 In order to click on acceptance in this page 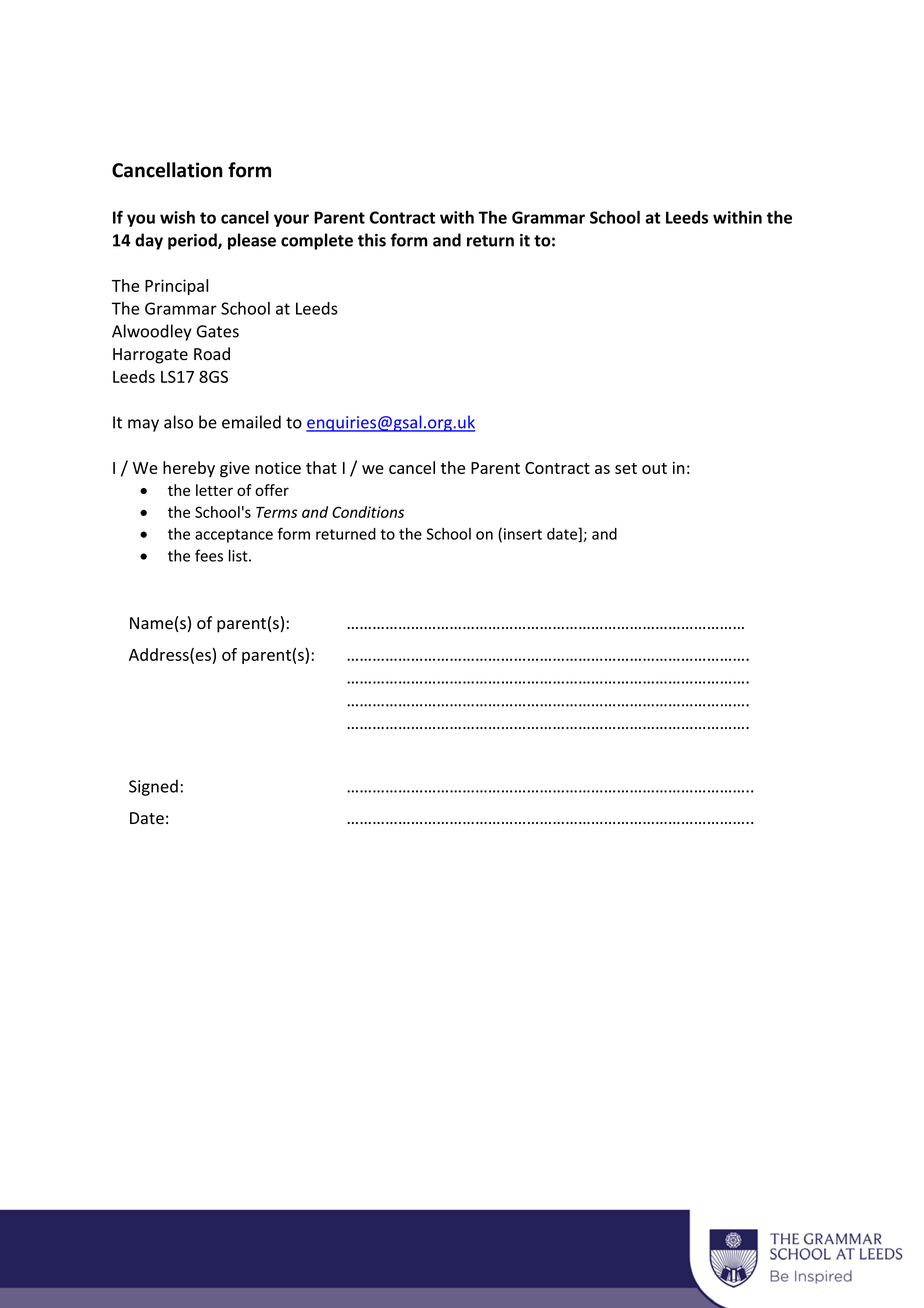, I will do `click(234, 536)`.
